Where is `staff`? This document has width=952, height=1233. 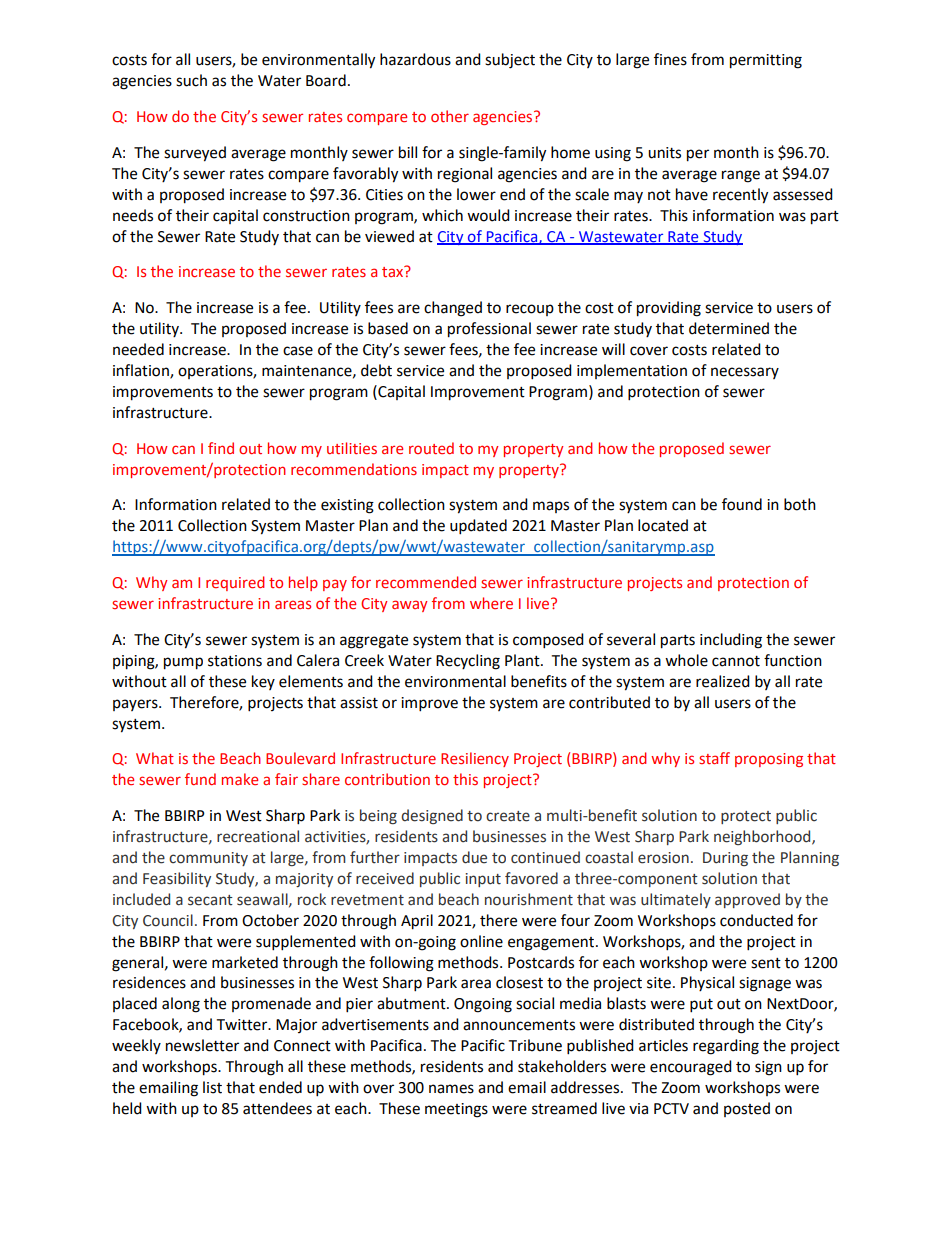 staff is located at coordinates (714, 758).
